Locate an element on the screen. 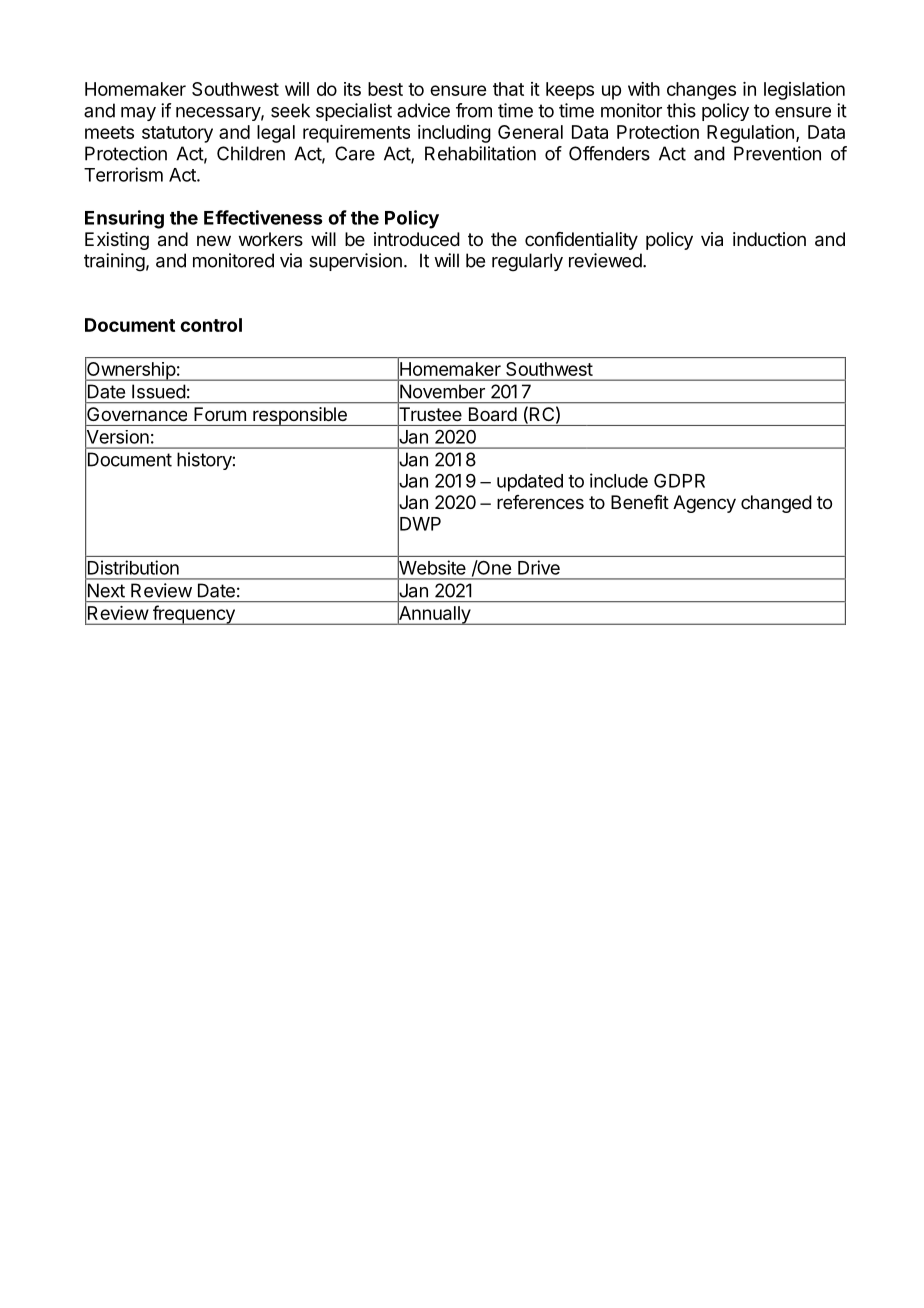  new is located at coordinates (214, 240).
